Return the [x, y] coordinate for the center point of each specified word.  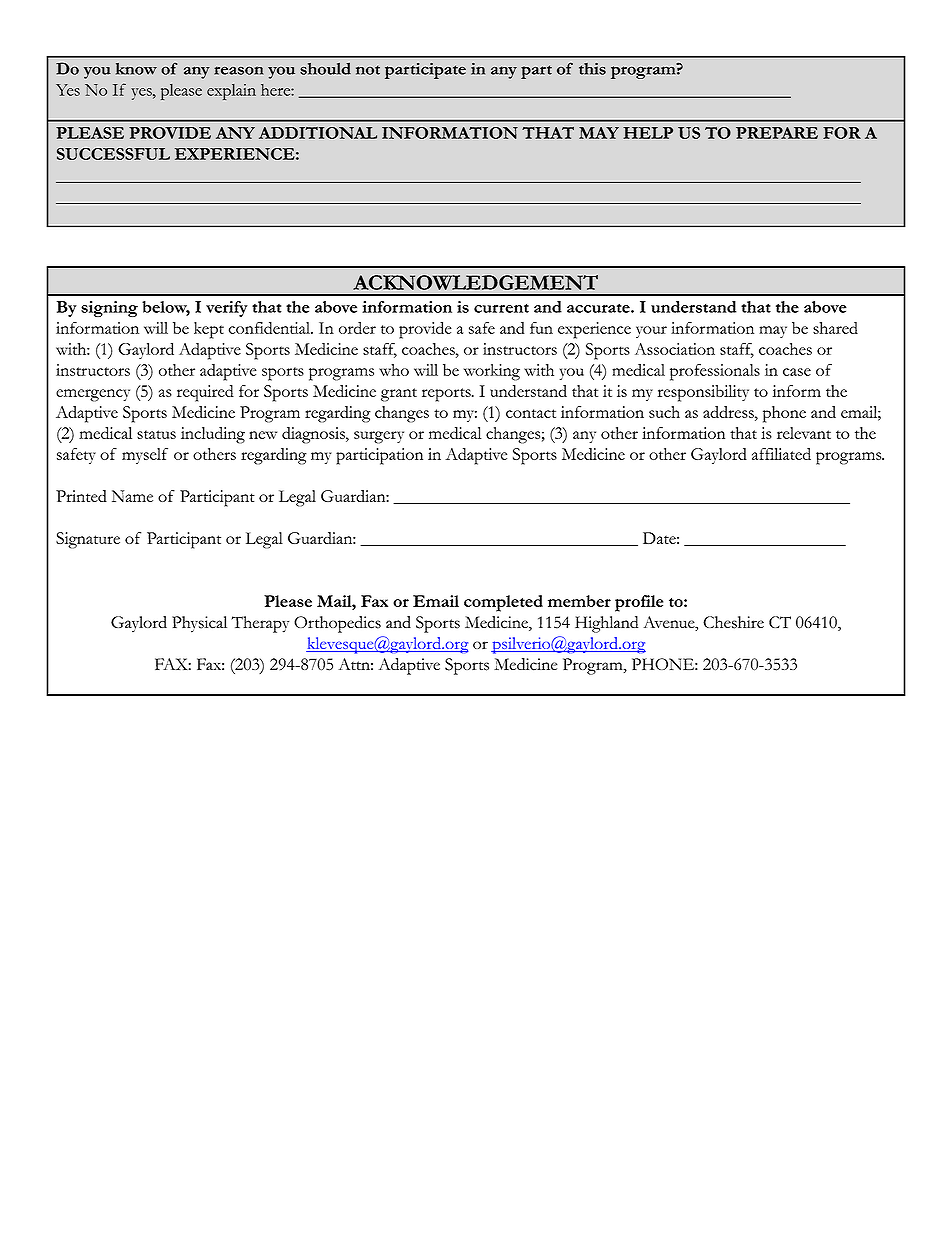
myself [145, 456]
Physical [199, 624]
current [501, 308]
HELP [648, 133]
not [368, 70]
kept [209, 330]
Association [675, 349]
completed [503, 603]
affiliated [781, 454]
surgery [379, 437]
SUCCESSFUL [113, 154]
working [492, 372]
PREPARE [777, 133]
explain [231, 92]
